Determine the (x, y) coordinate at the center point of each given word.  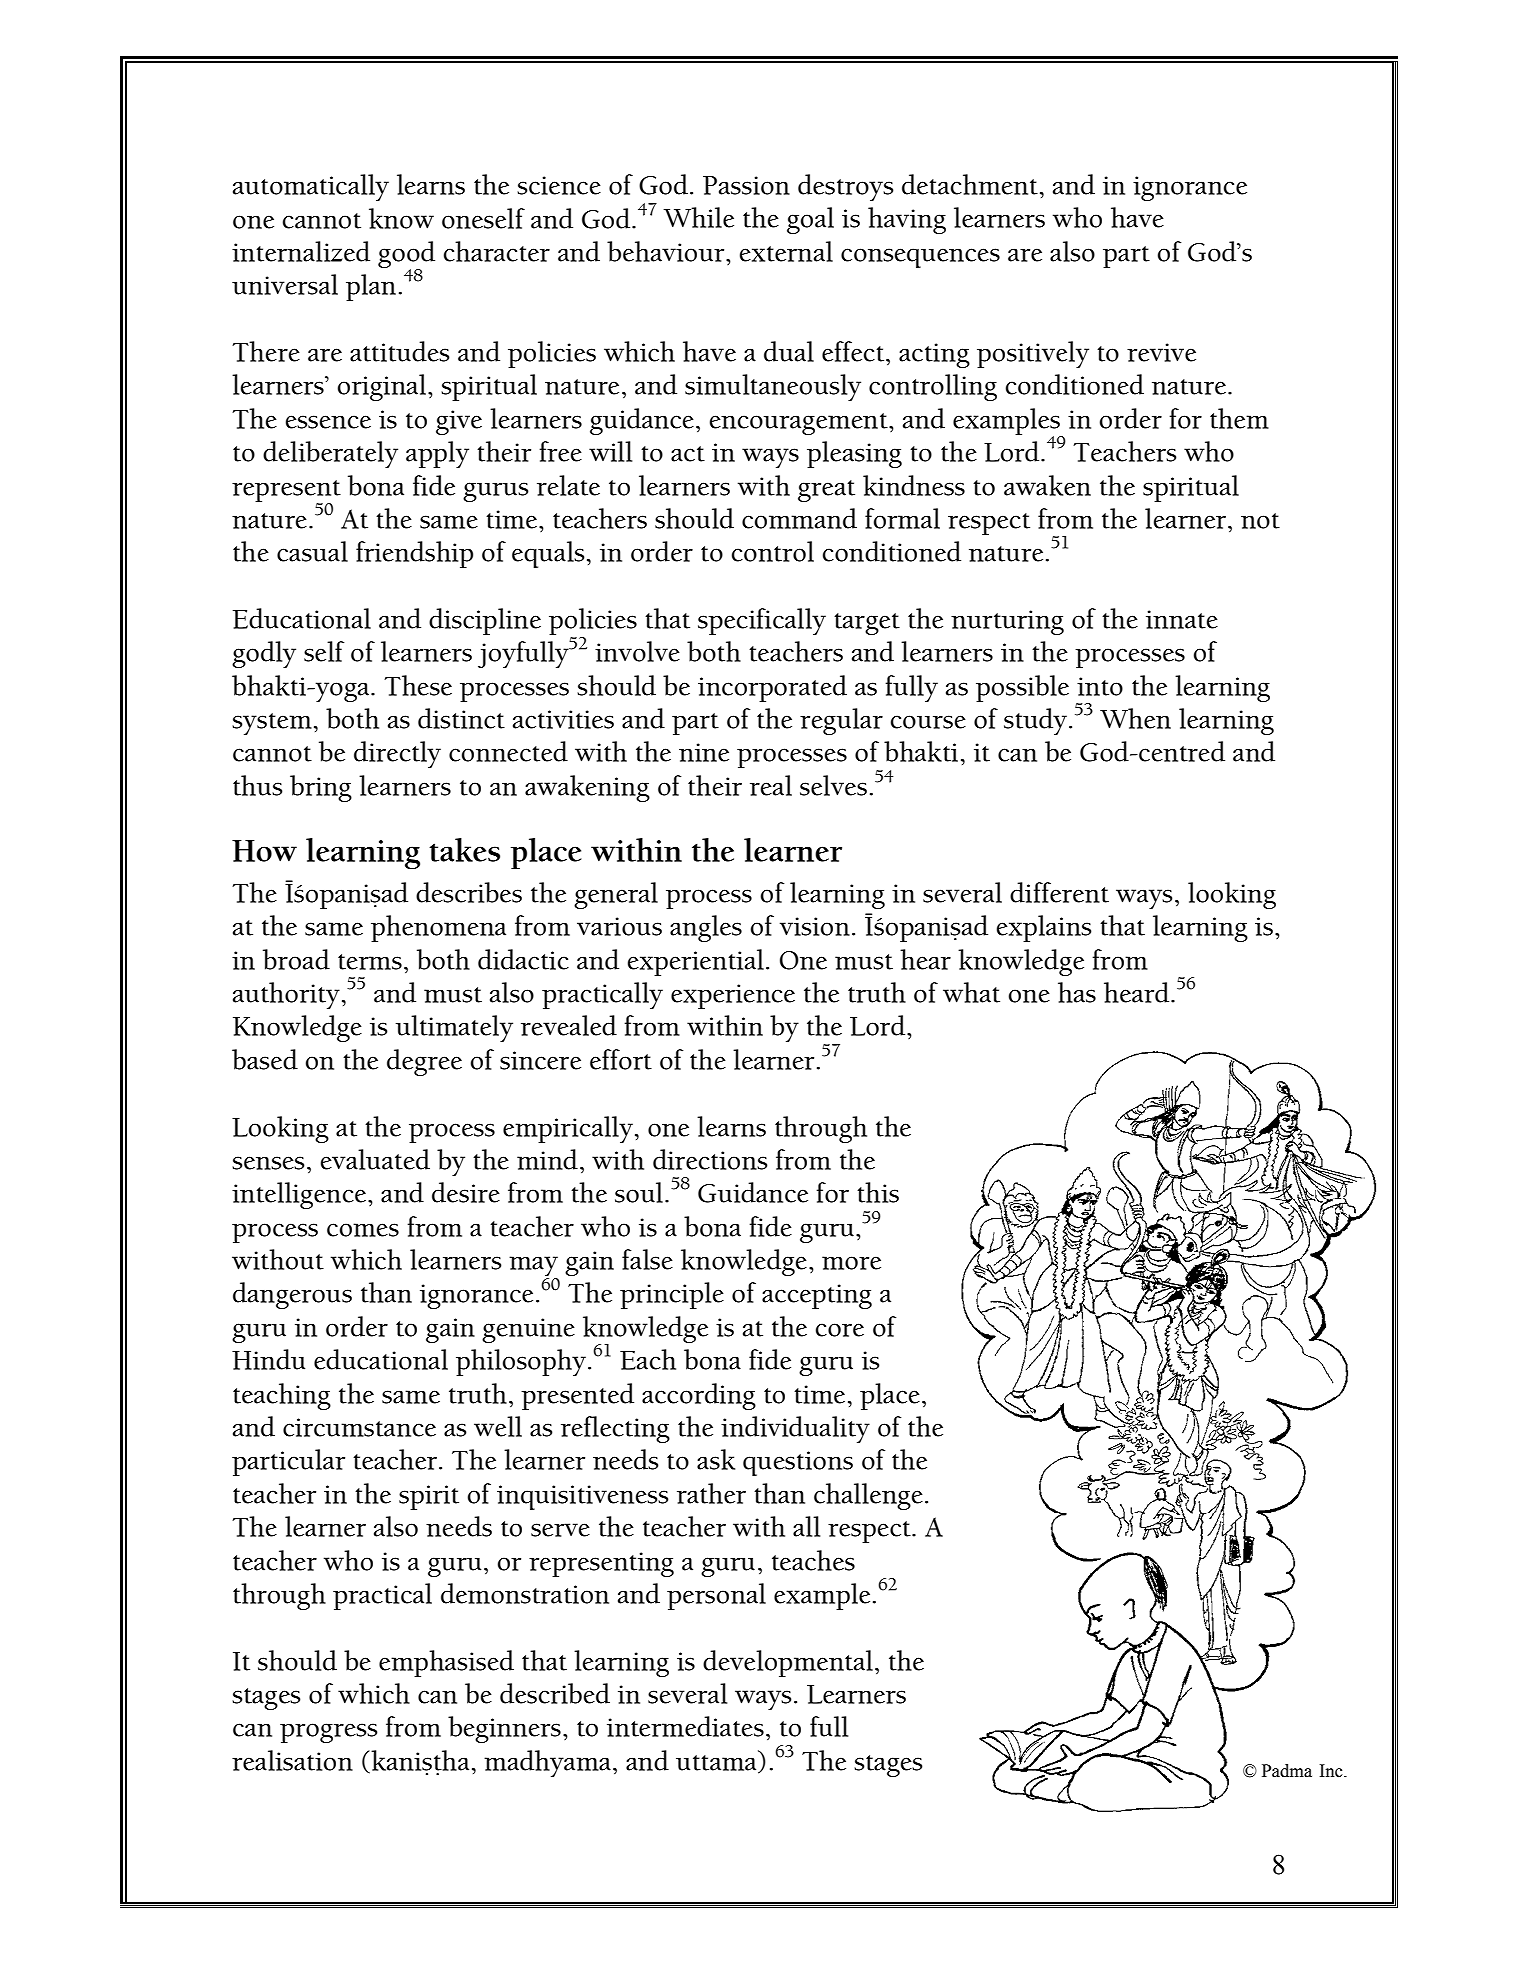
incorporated (772, 688)
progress (328, 1733)
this (878, 1192)
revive (1161, 352)
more (851, 1263)
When (1135, 718)
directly (397, 754)
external (786, 251)
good (406, 255)
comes (363, 1230)
